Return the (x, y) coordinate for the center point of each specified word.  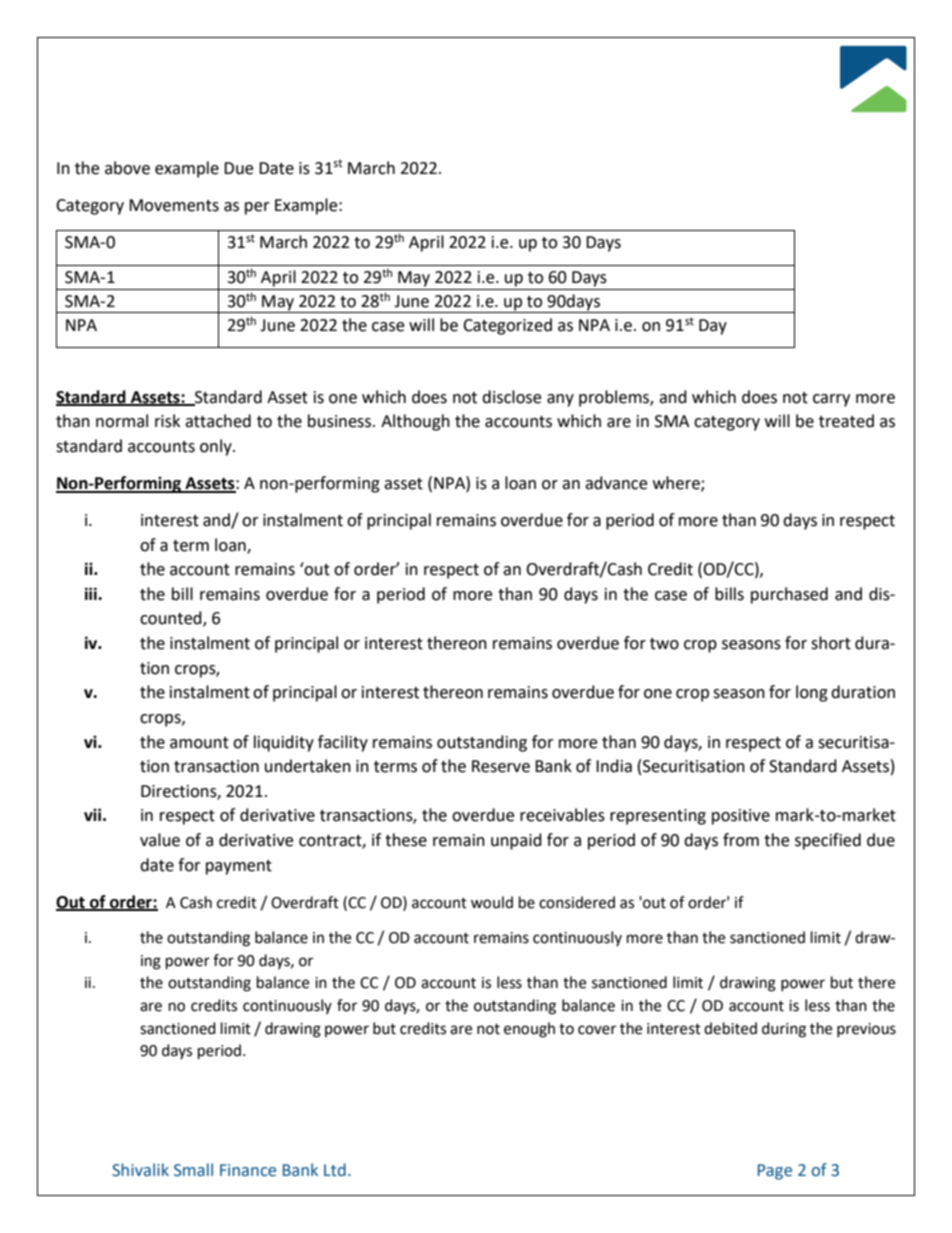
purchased (789, 595)
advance (616, 483)
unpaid (516, 841)
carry (831, 400)
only (217, 447)
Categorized (507, 326)
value (160, 840)
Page (775, 1172)
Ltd (335, 1170)
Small (193, 1170)
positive (741, 817)
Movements (174, 205)
